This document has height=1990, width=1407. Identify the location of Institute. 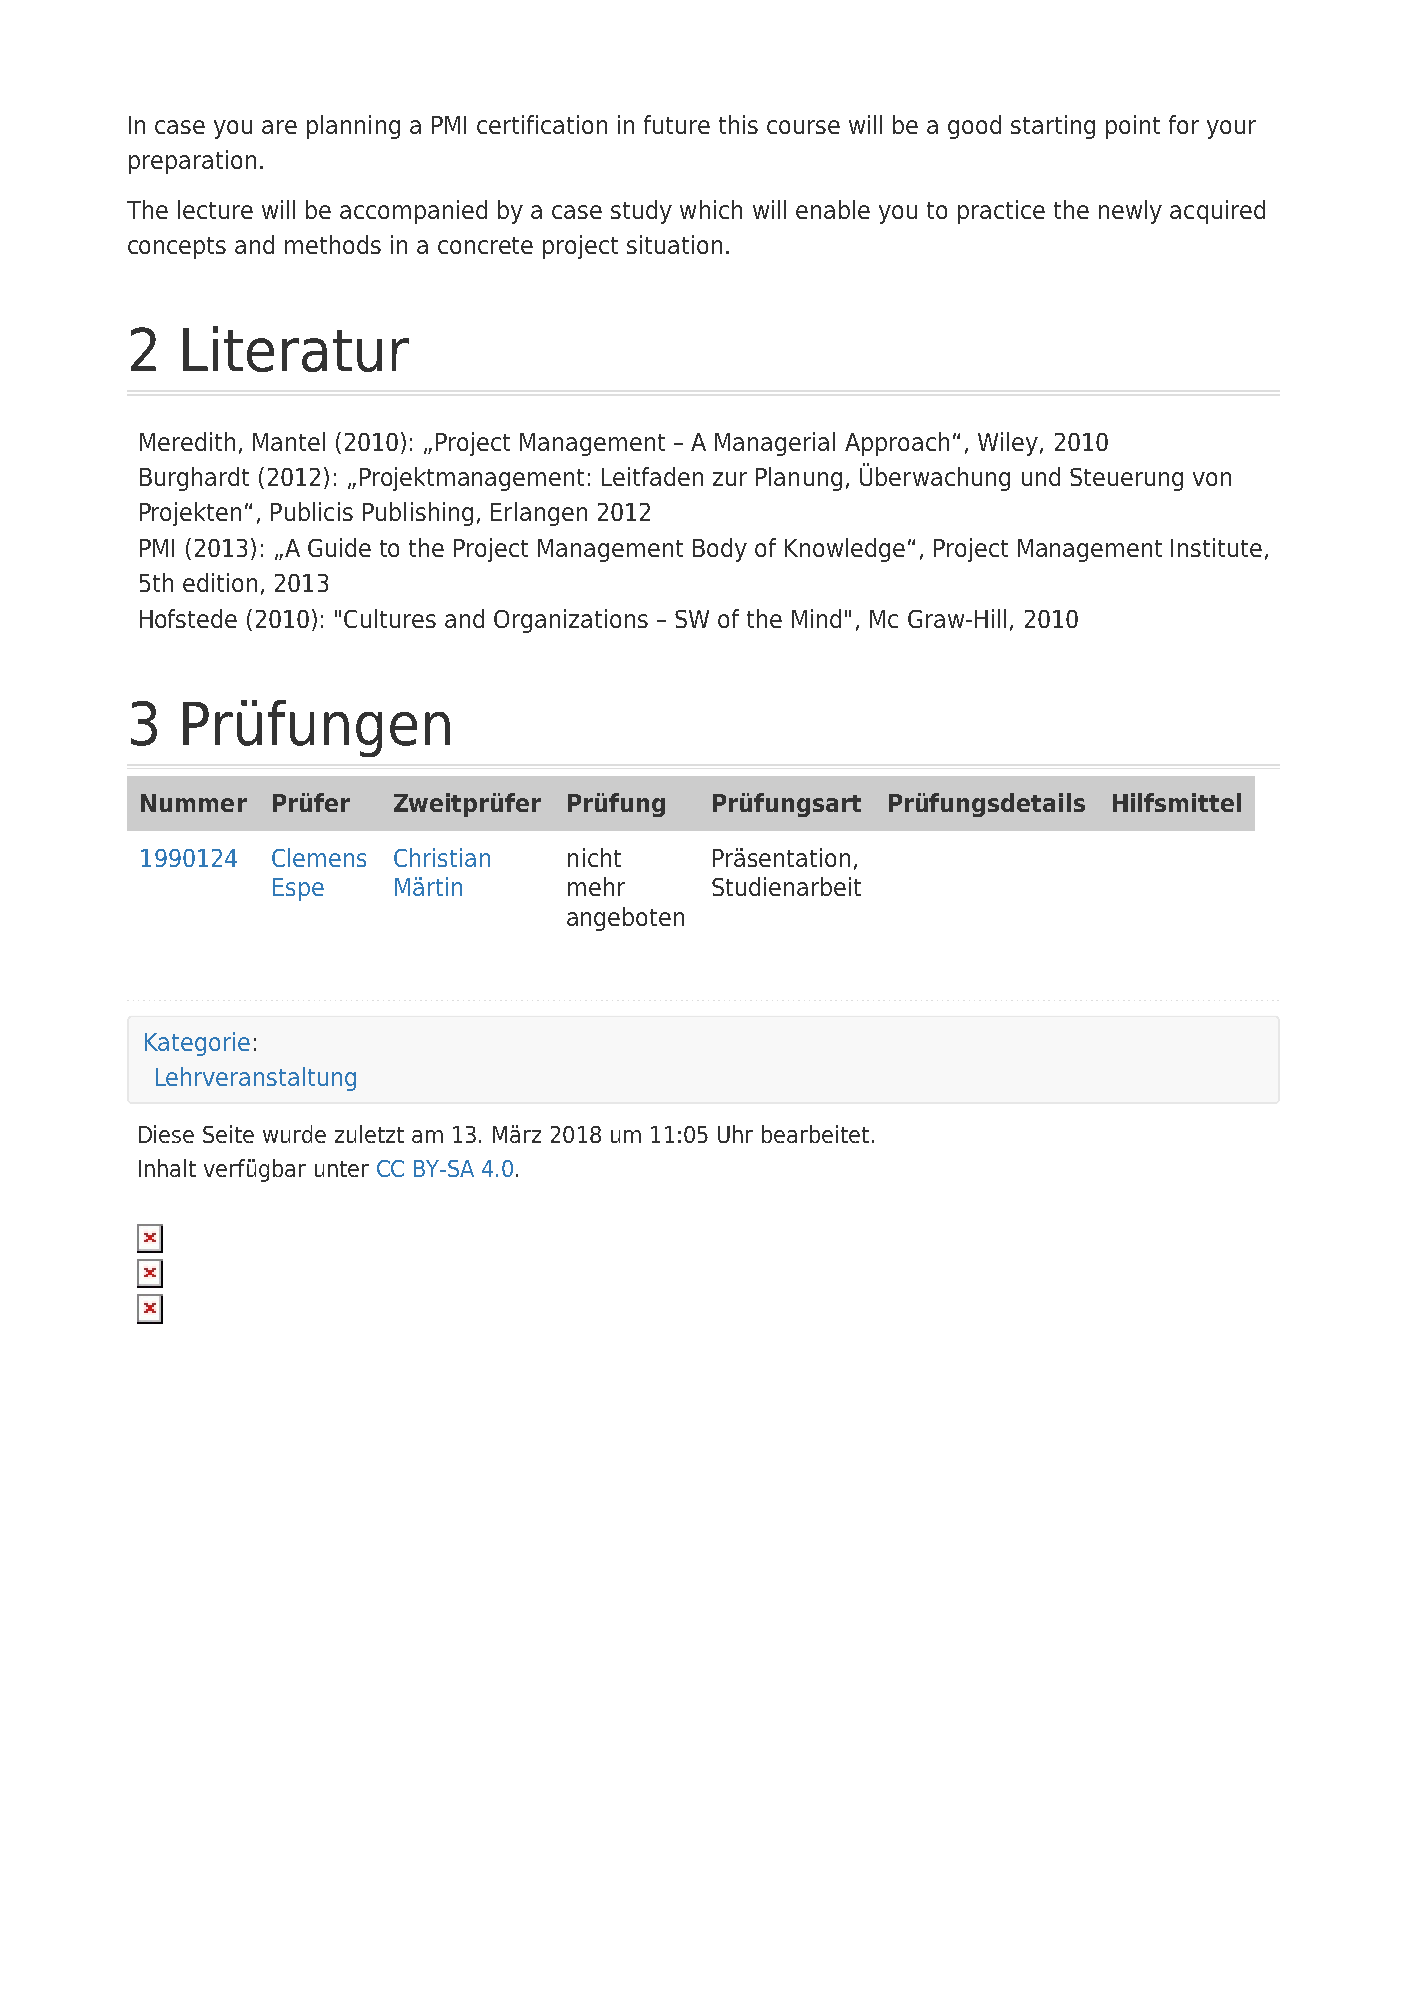
(1216, 547).
